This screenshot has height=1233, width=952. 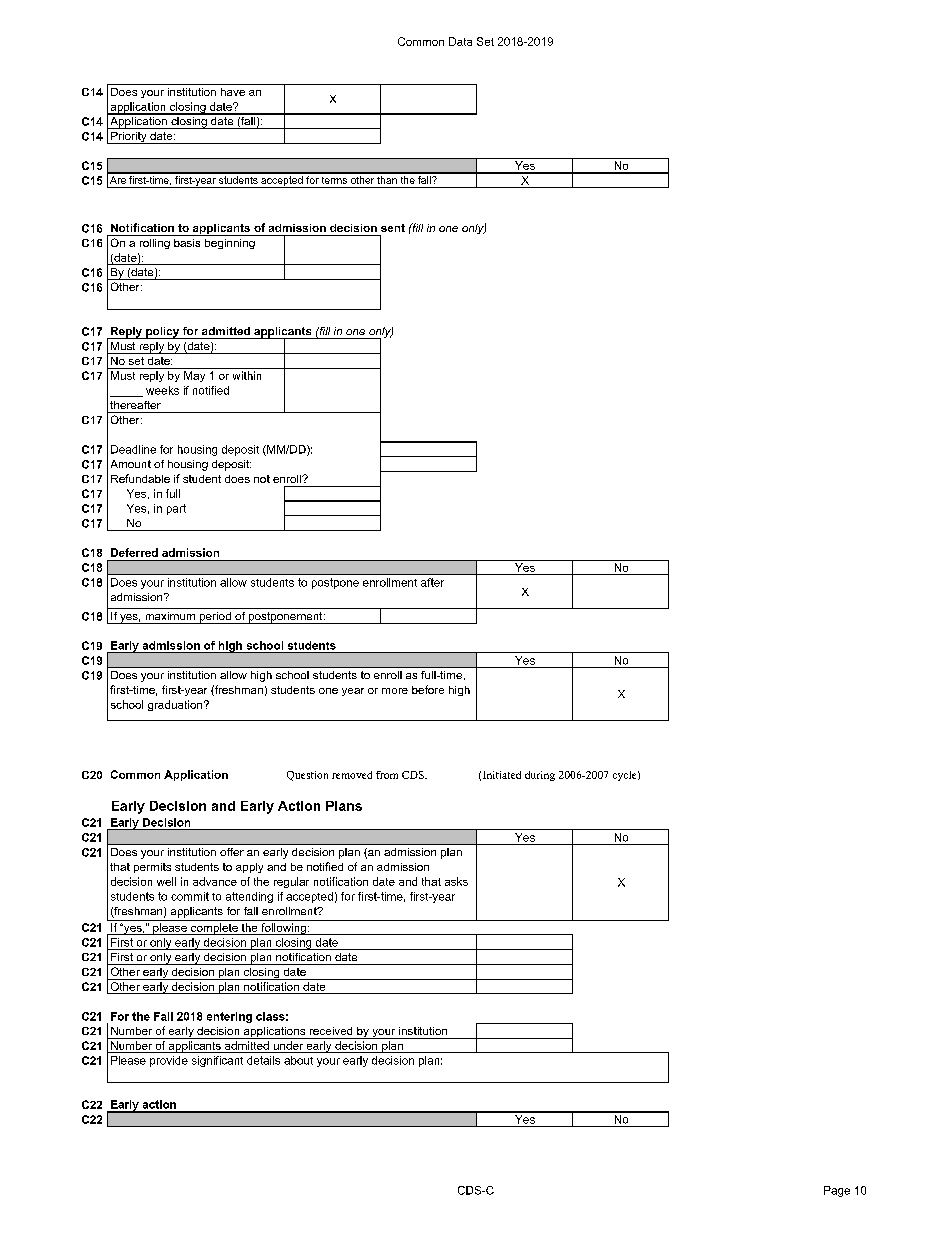 I want to click on significant, so click(x=217, y=1061).
